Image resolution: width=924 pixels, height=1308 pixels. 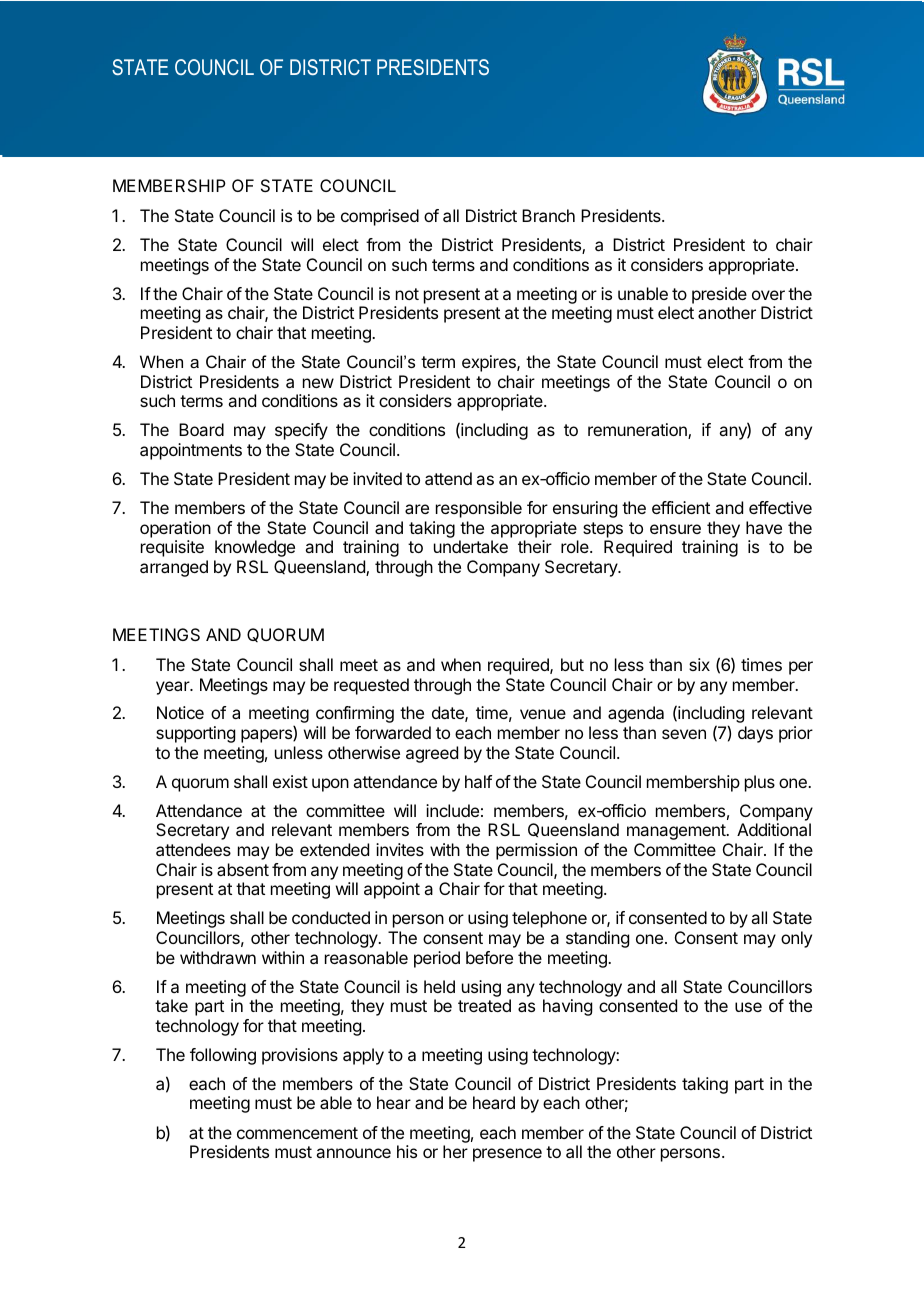 I want to click on papers, so click(x=267, y=736).
